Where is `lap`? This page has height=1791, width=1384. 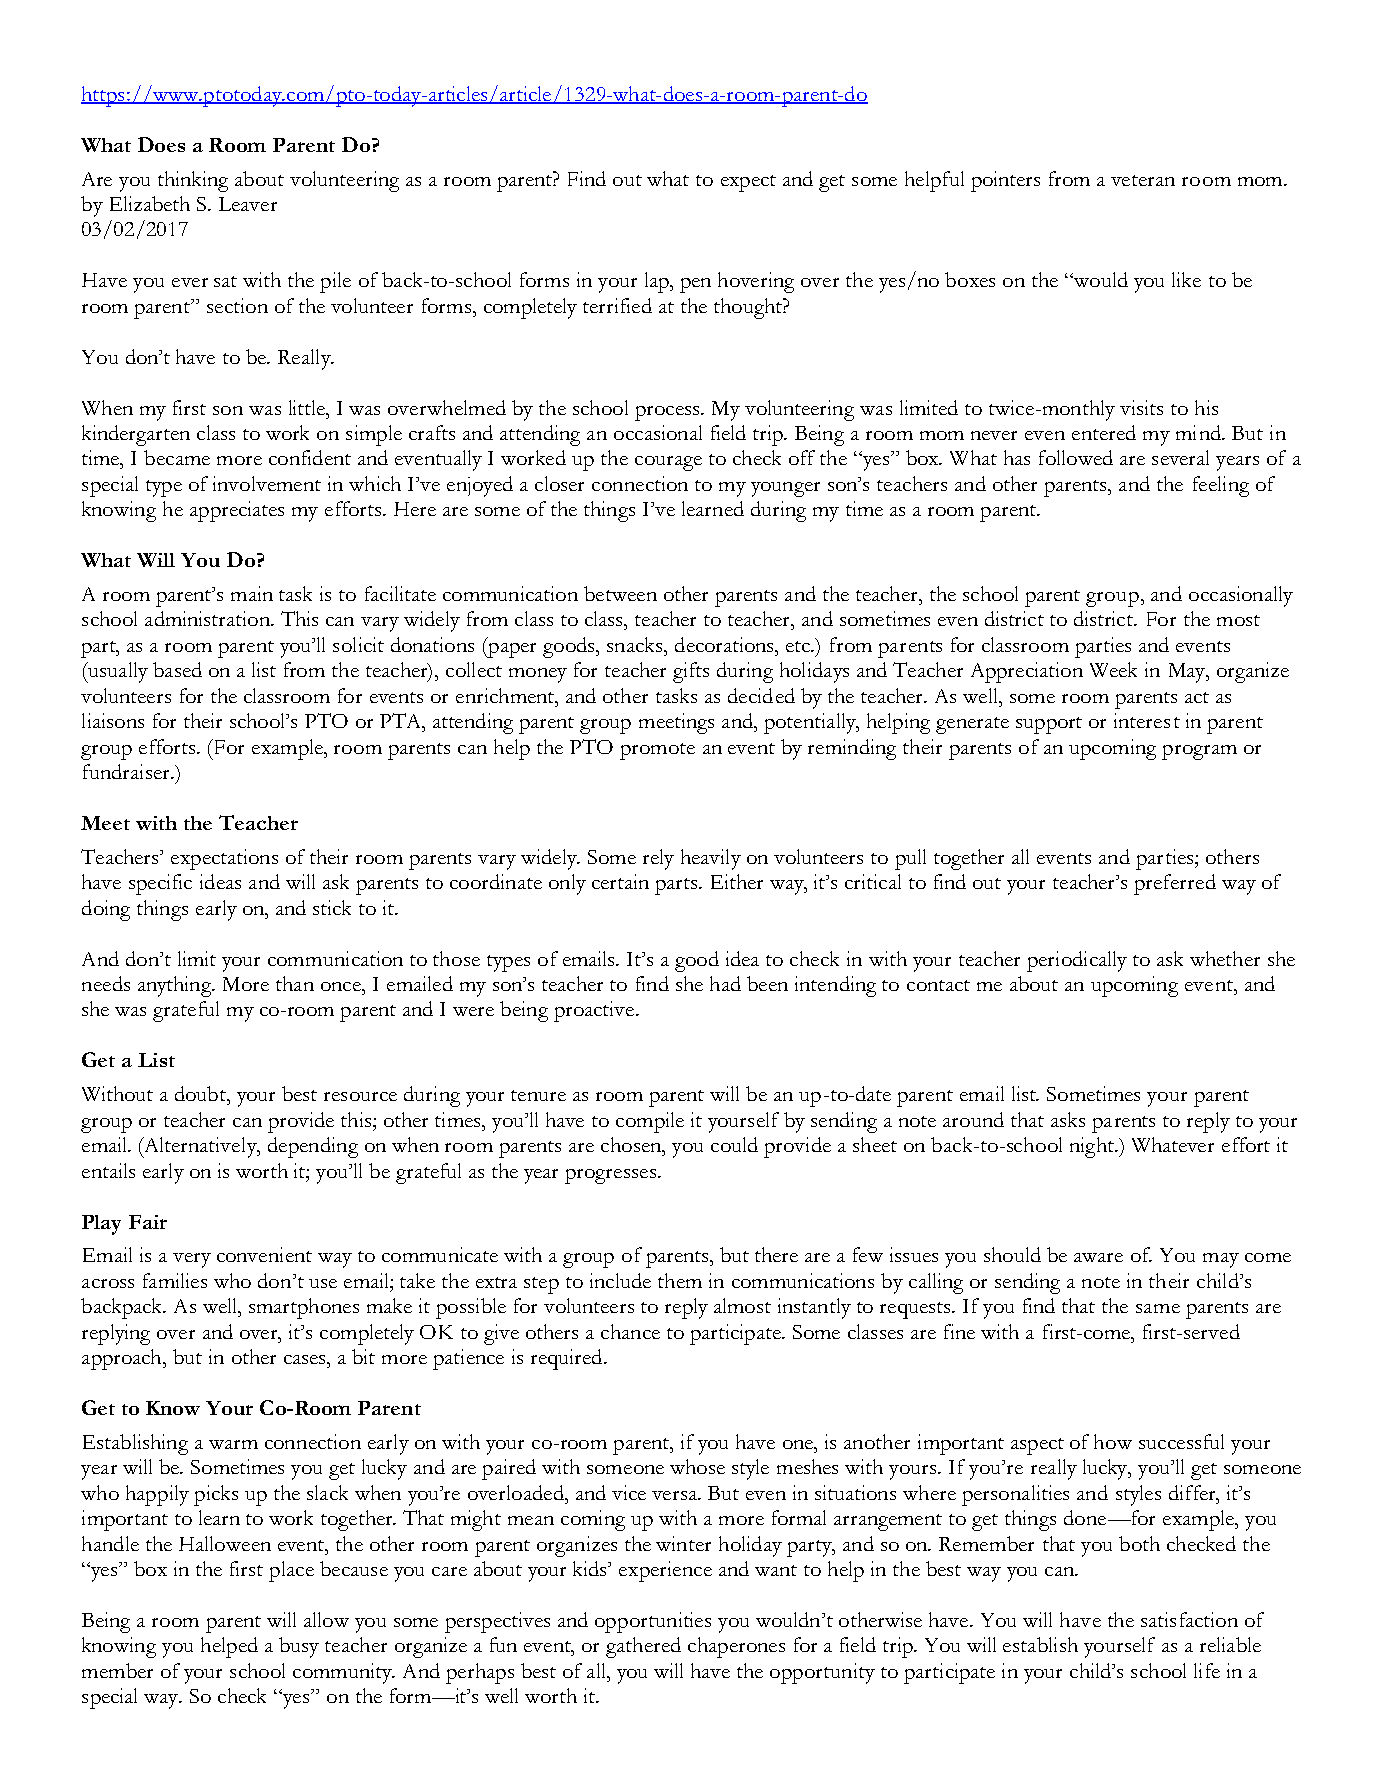 lap is located at coordinates (658, 282).
